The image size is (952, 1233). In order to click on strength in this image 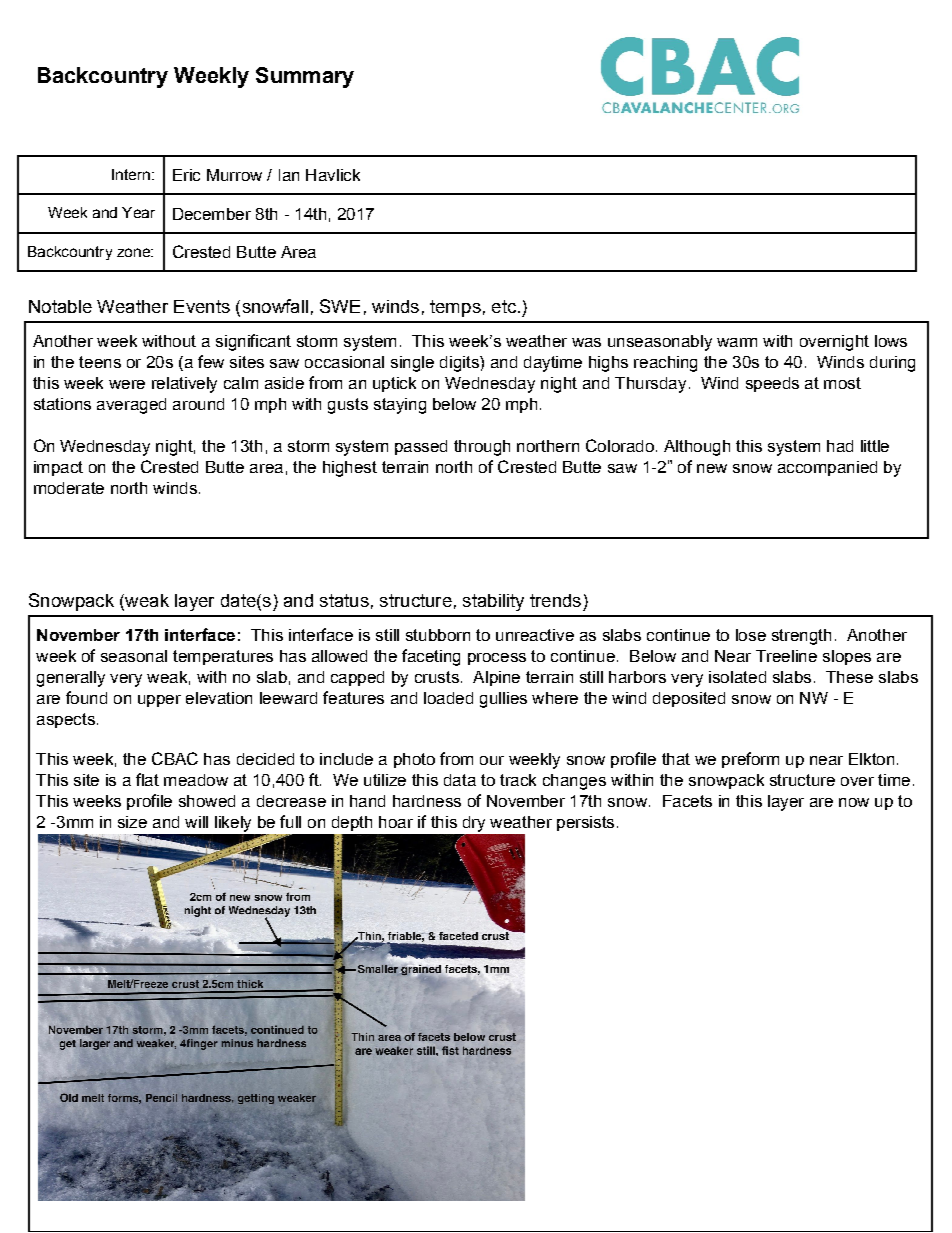, I will do `click(801, 637)`.
